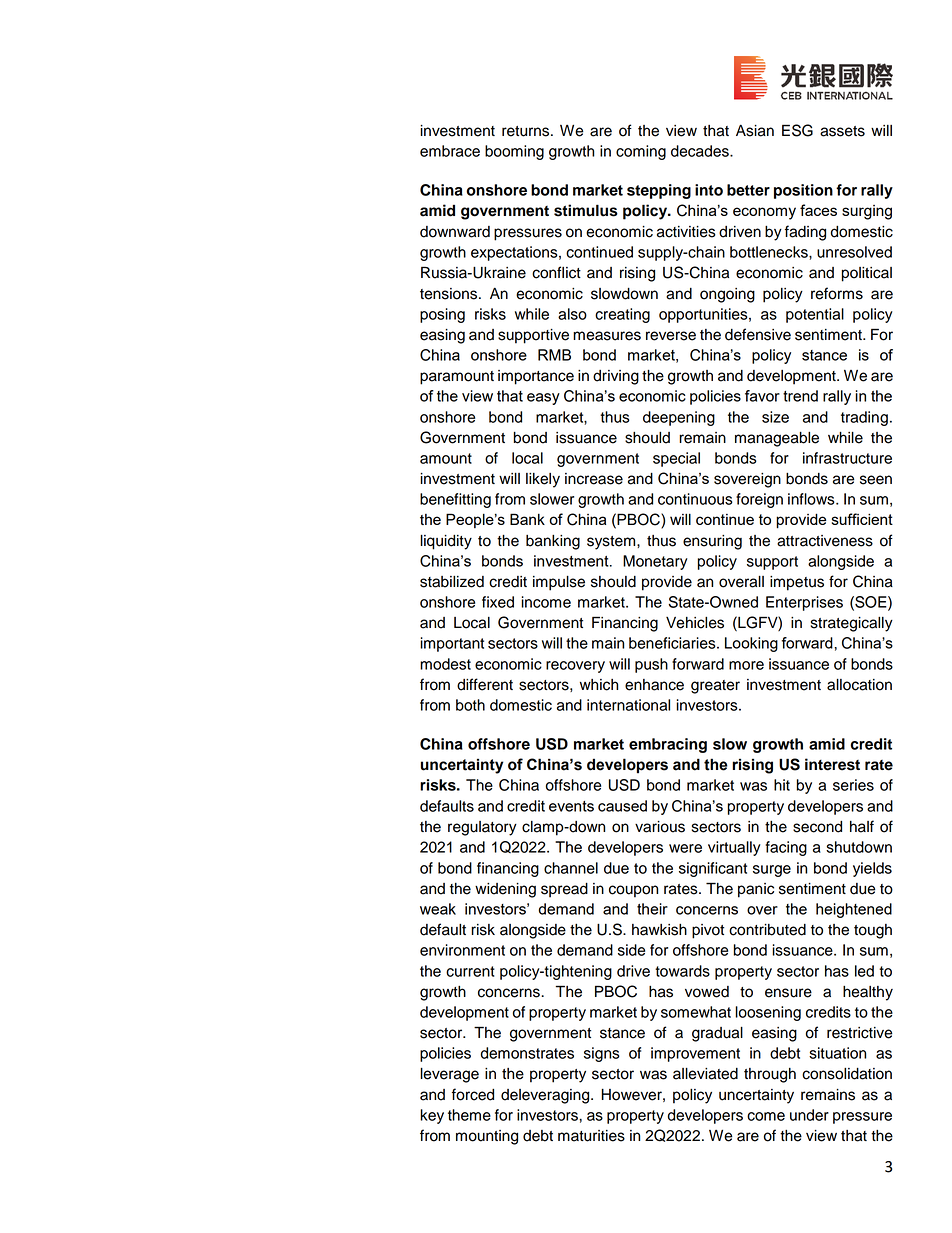 The width and height of the image is (952, 1233). Describe the element at coordinates (842, 131) in the image. I see `assets` at that location.
